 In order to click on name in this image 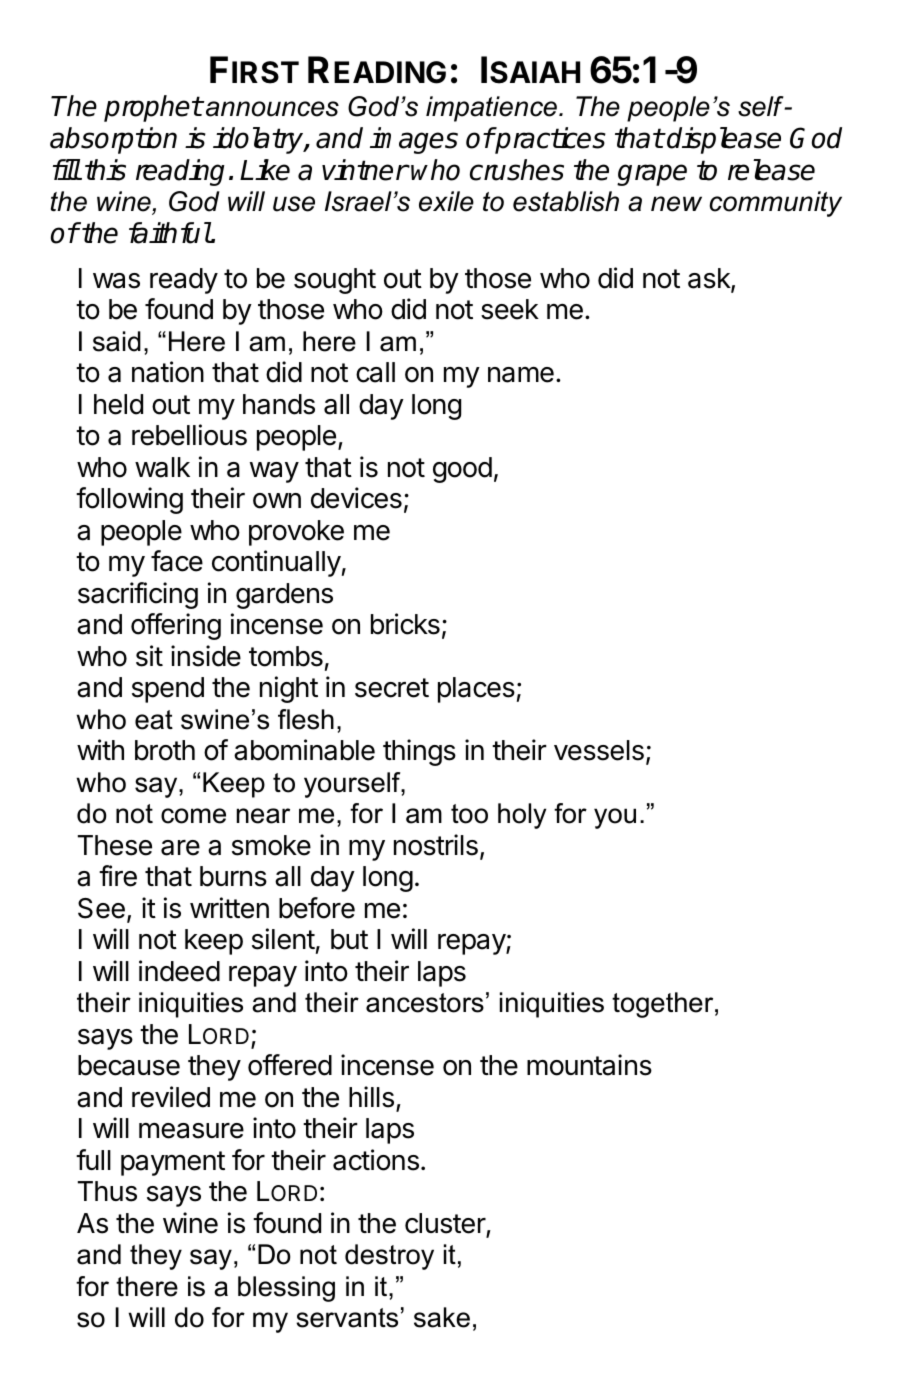, I will do `click(521, 375)`.
